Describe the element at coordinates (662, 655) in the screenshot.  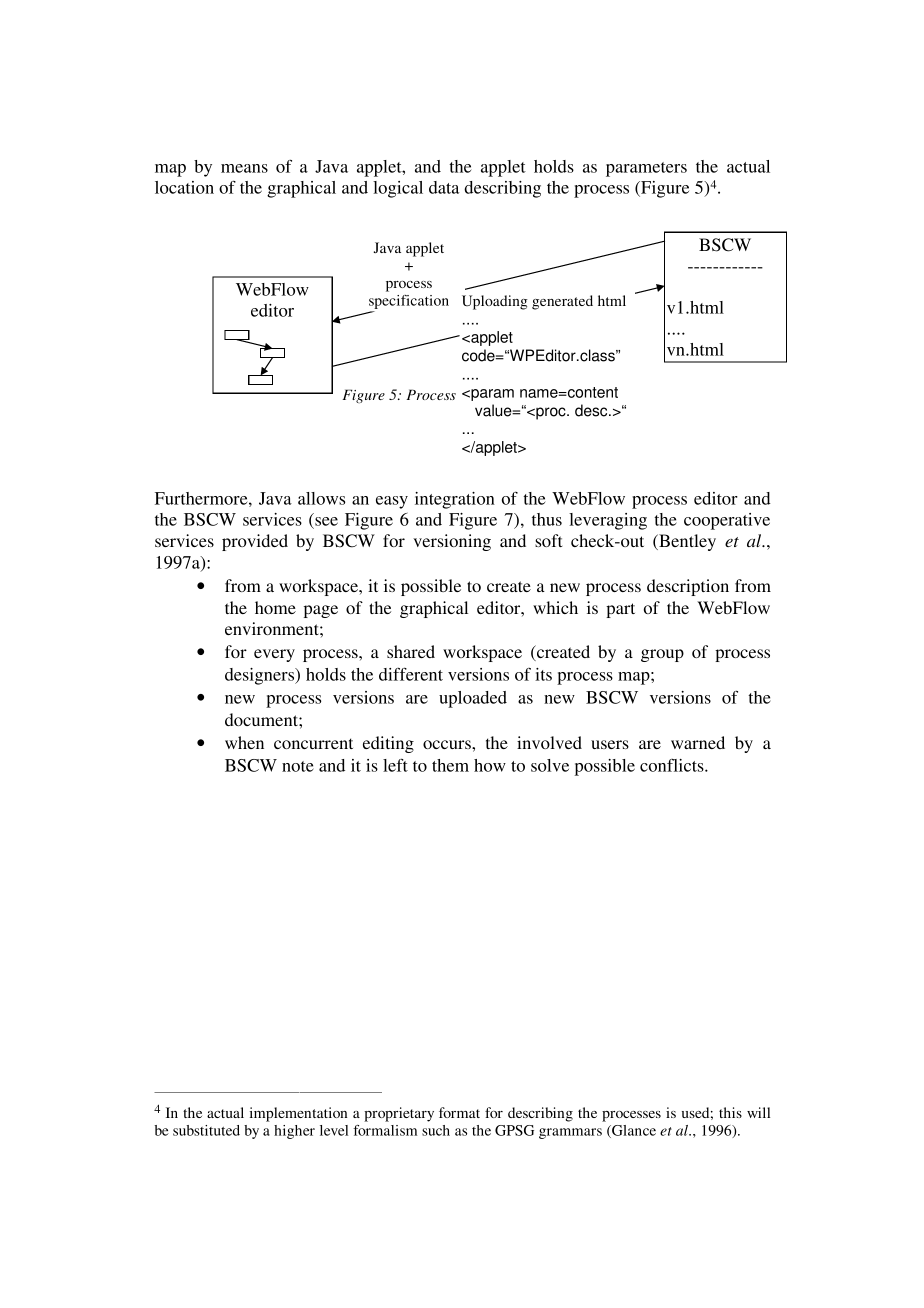
I see `group` at that location.
